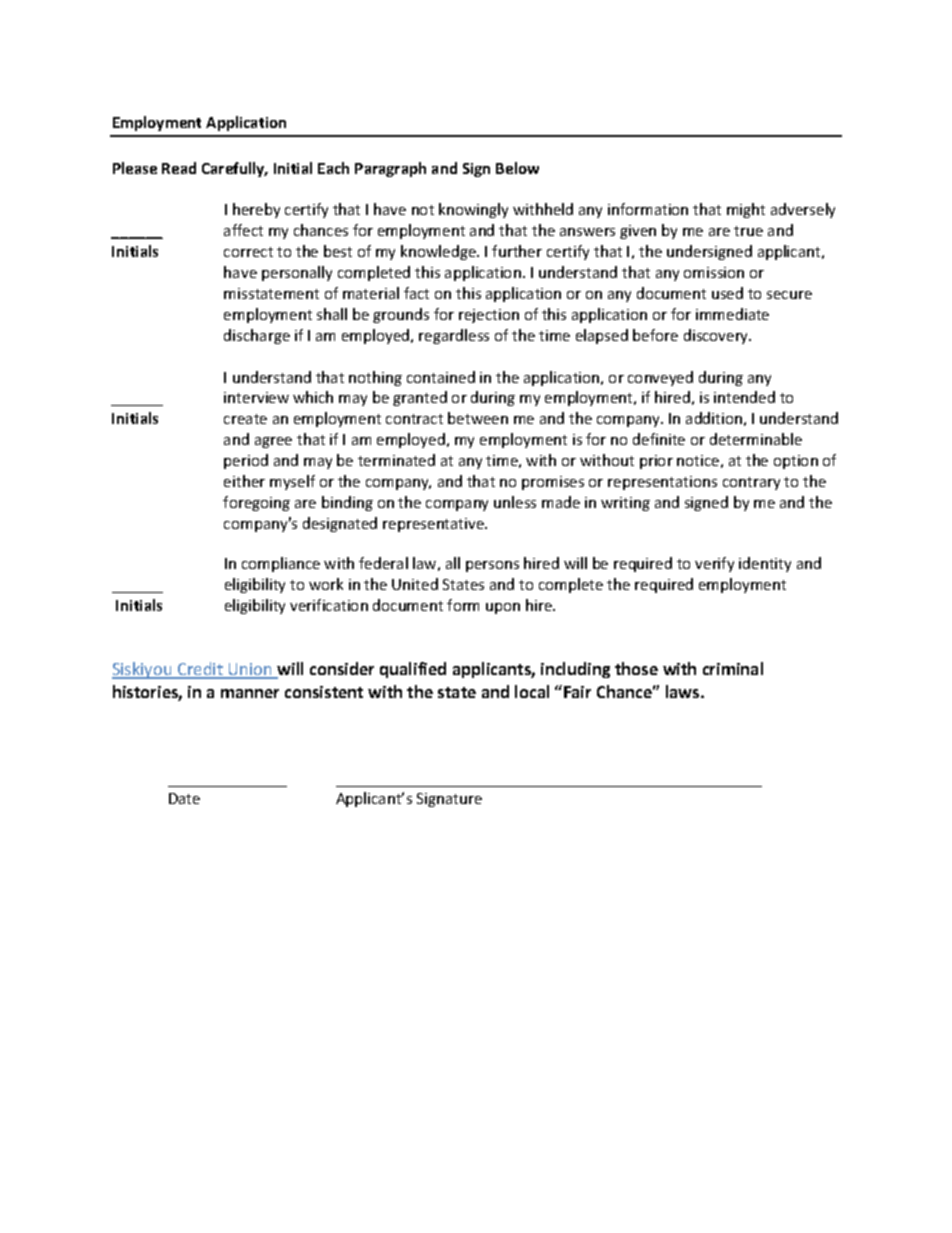 The height and width of the screenshot is (1233, 952). What do you see at coordinates (441, 377) in the screenshot?
I see `contained` at bounding box center [441, 377].
